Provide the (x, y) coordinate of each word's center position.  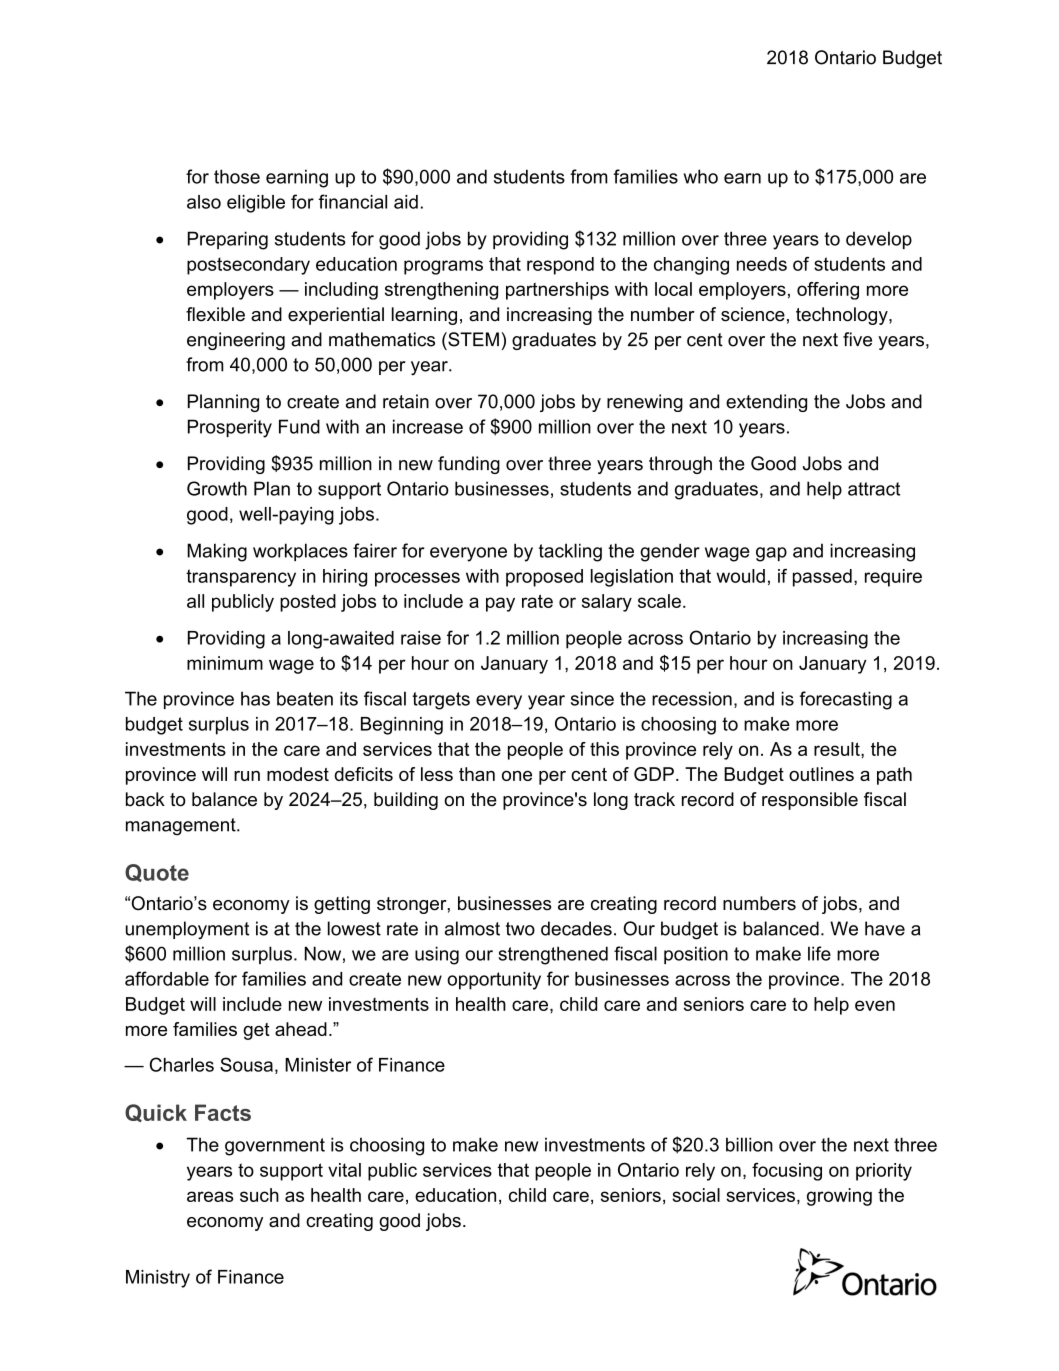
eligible (256, 204)
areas (210, 1196)
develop (879, 240)
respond (560, 266)
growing (839, 1197)
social (696, 1195)
